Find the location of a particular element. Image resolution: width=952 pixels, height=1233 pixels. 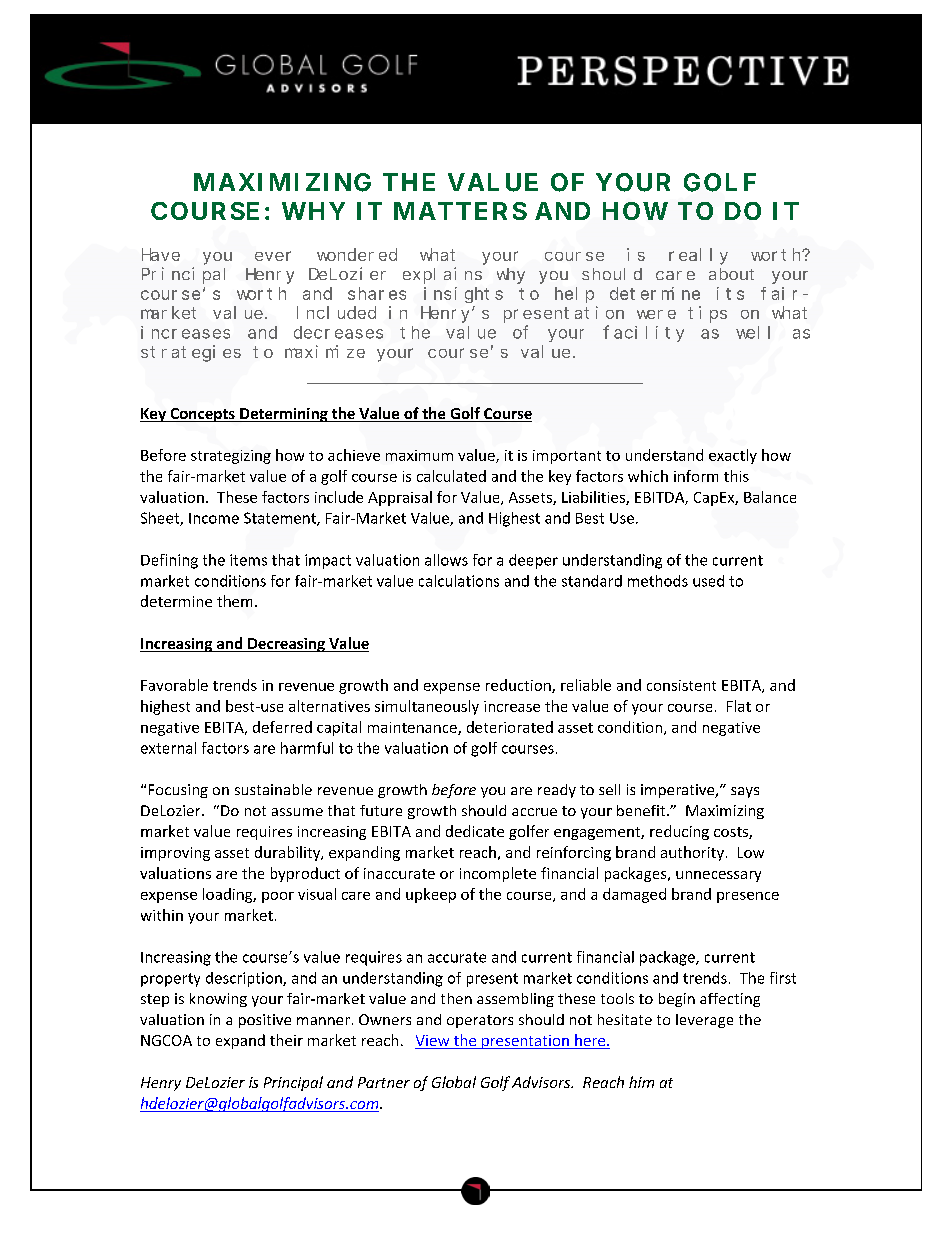

exactly is located at coordinates (733, 456).
